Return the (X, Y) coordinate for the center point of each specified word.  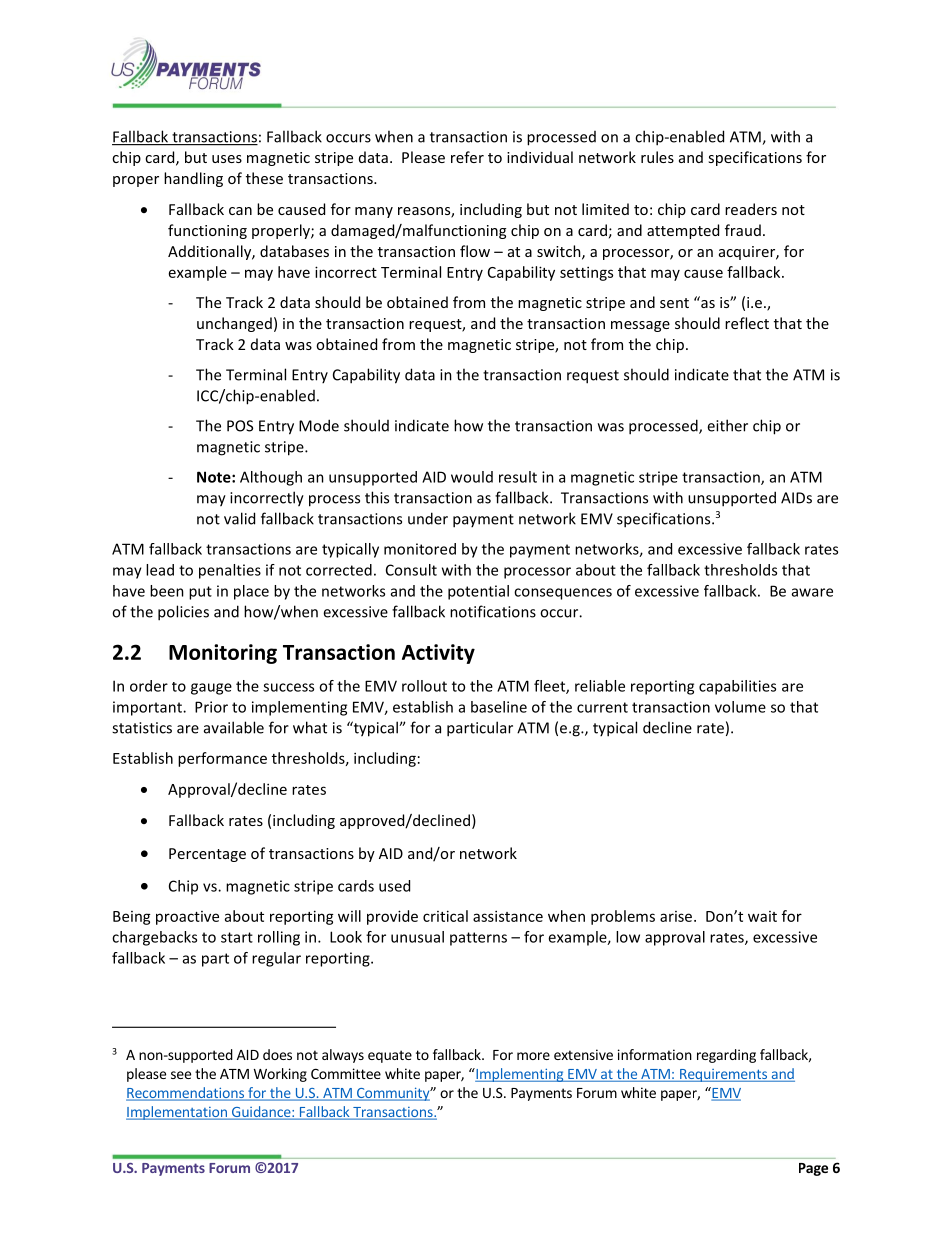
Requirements (723, 1075)
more (533, 1056)
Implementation (177, 1113)
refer (467, 157)
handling (193, 179)
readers (751, 209)
